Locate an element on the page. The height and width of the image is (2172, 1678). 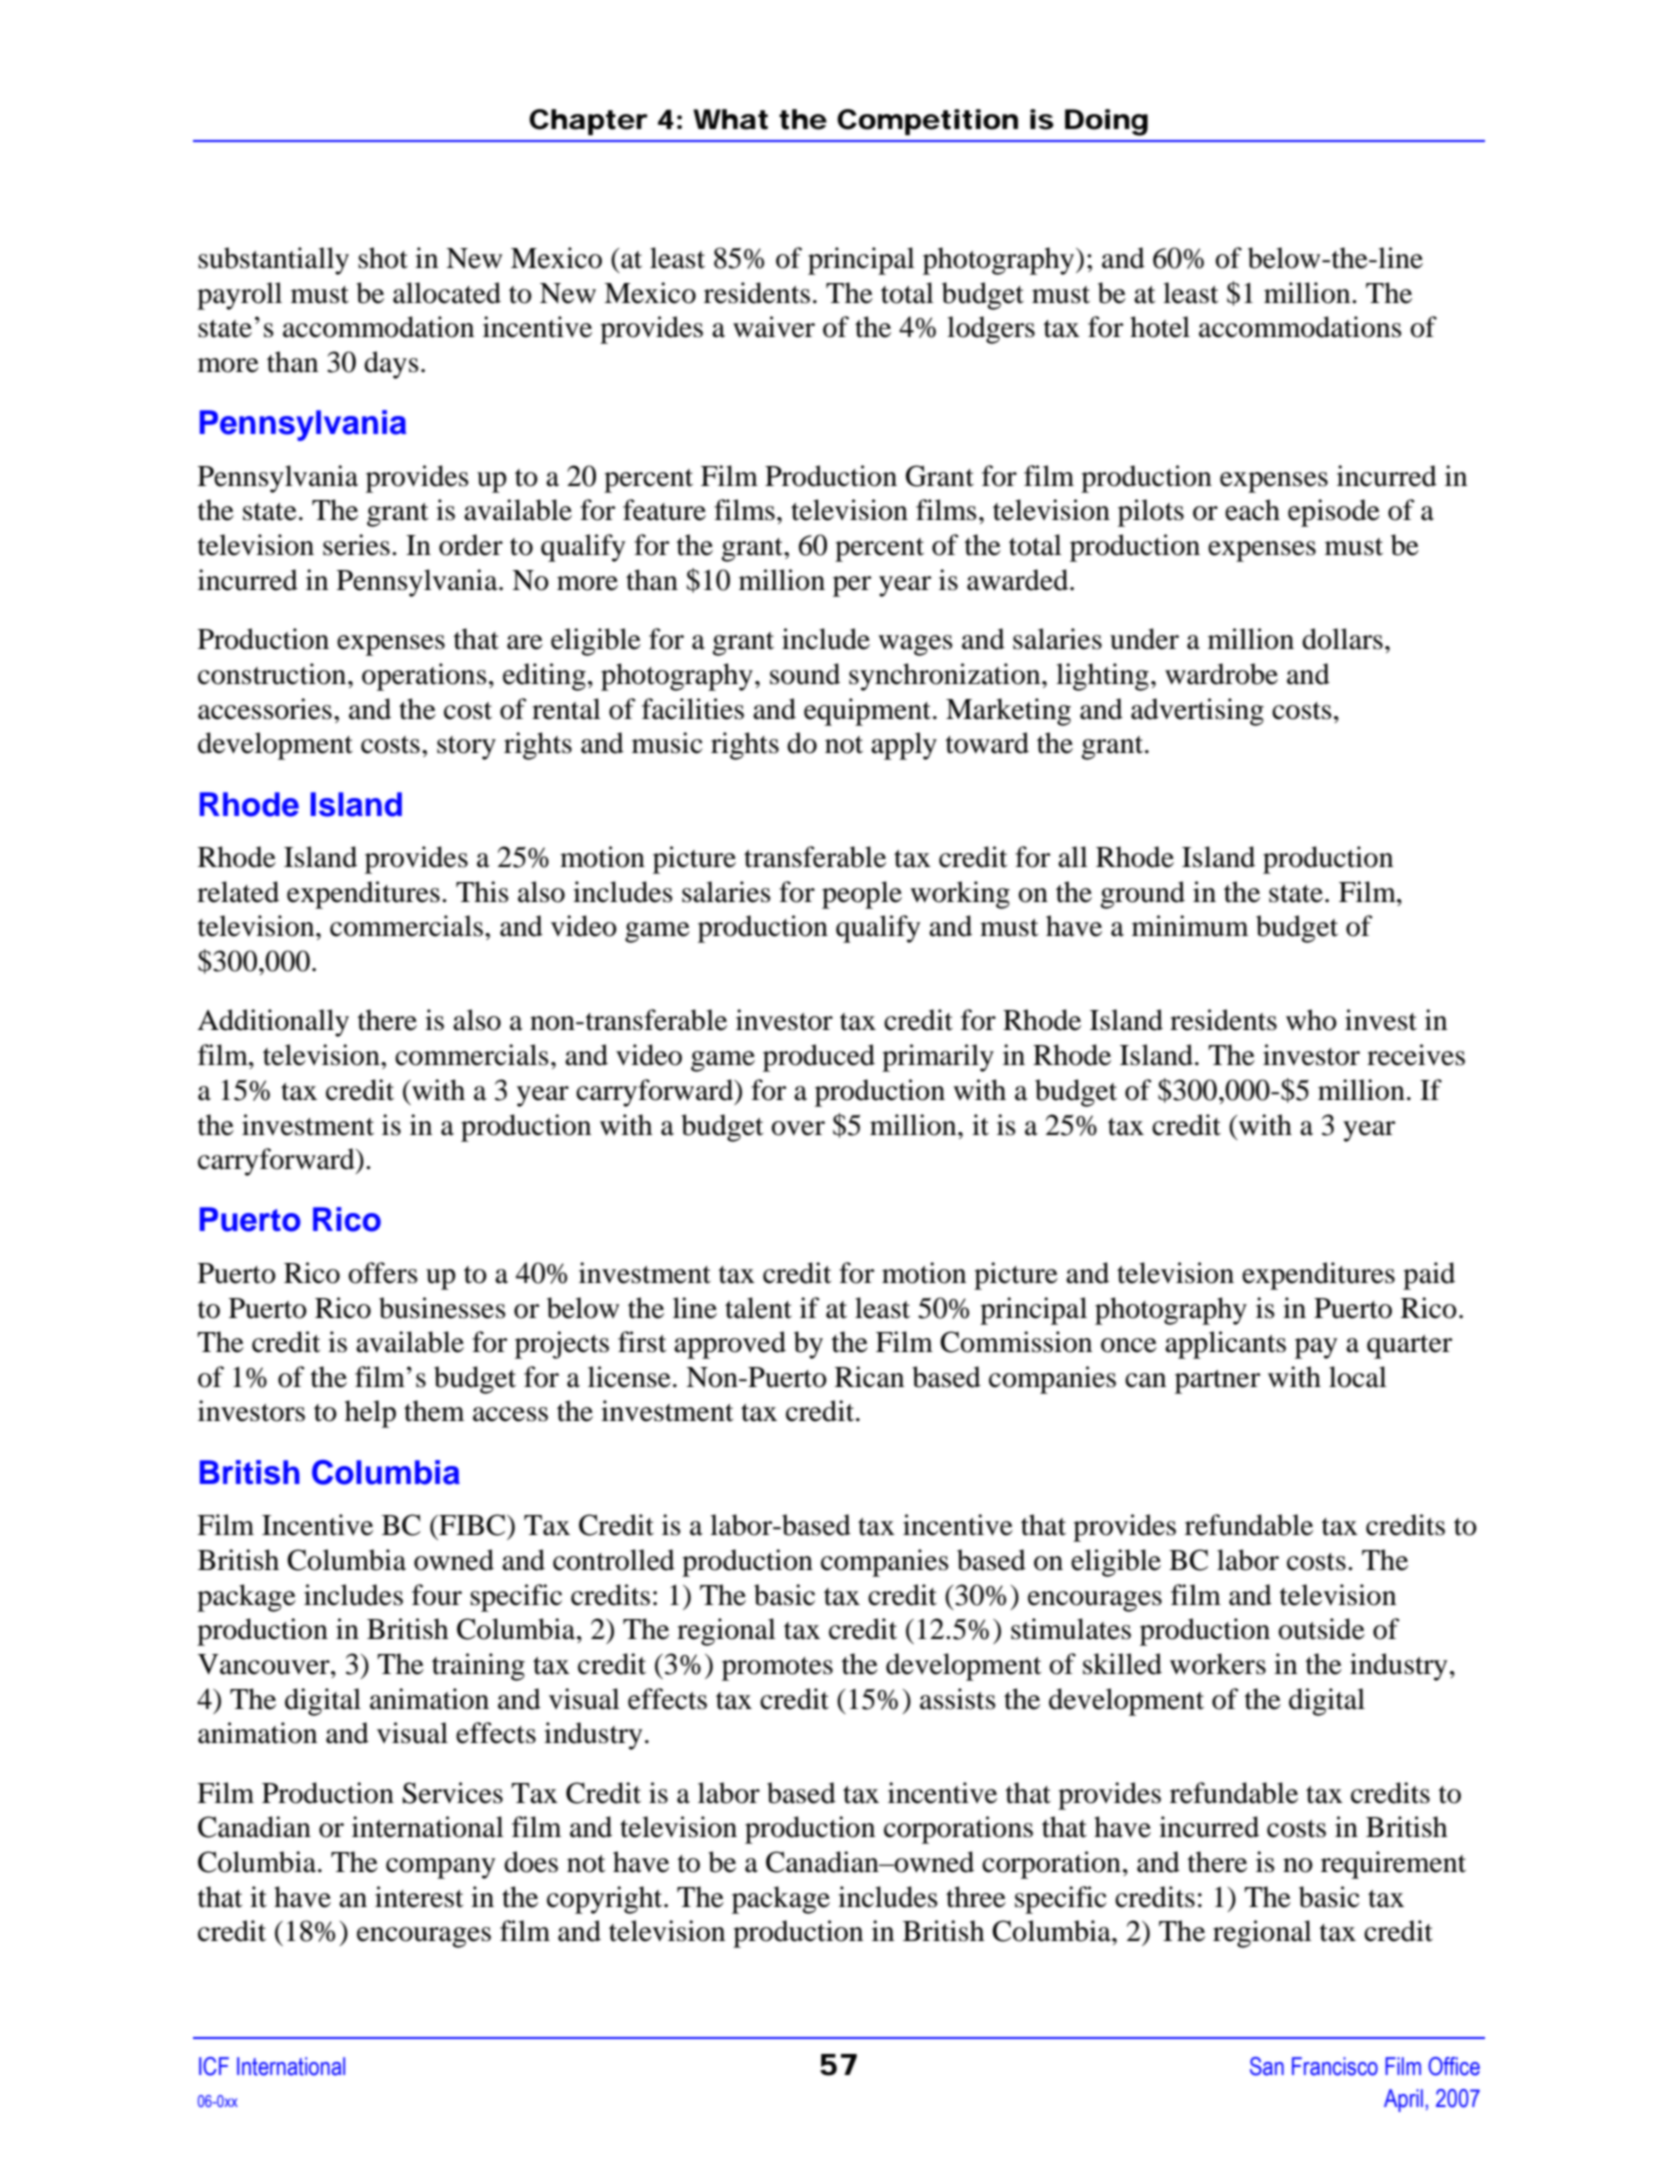
This is located at coordinates (482, 892).
